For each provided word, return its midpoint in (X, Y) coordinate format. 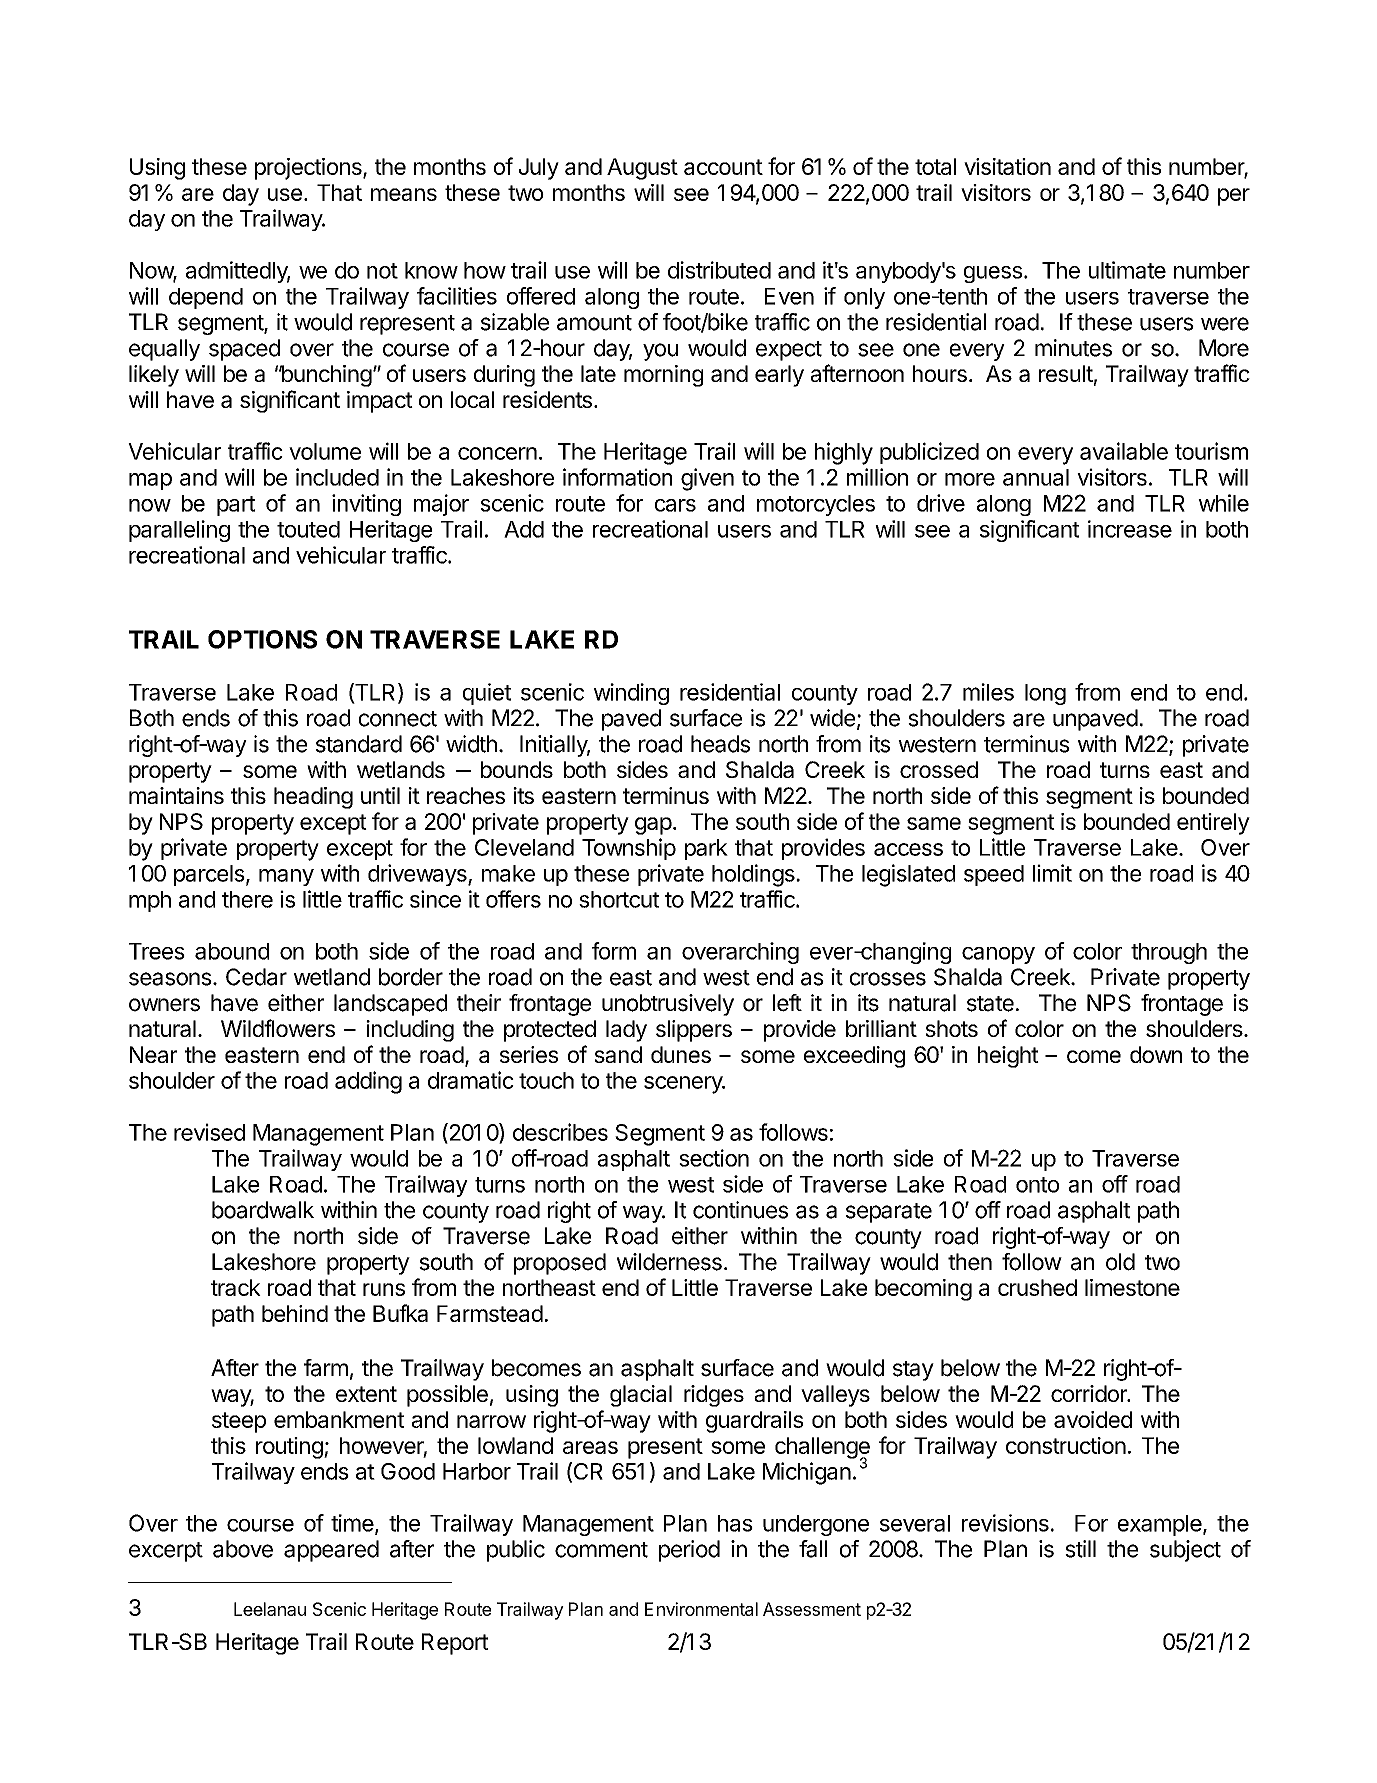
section (714, 1158)
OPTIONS (262, 639)
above (243, 1549)
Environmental (701, 1609)
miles (988, 692)
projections (309, 169)
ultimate (1127, 270)
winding (631, 694)
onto (1037, 1185)
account (723, 167)
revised (209, 1132)
